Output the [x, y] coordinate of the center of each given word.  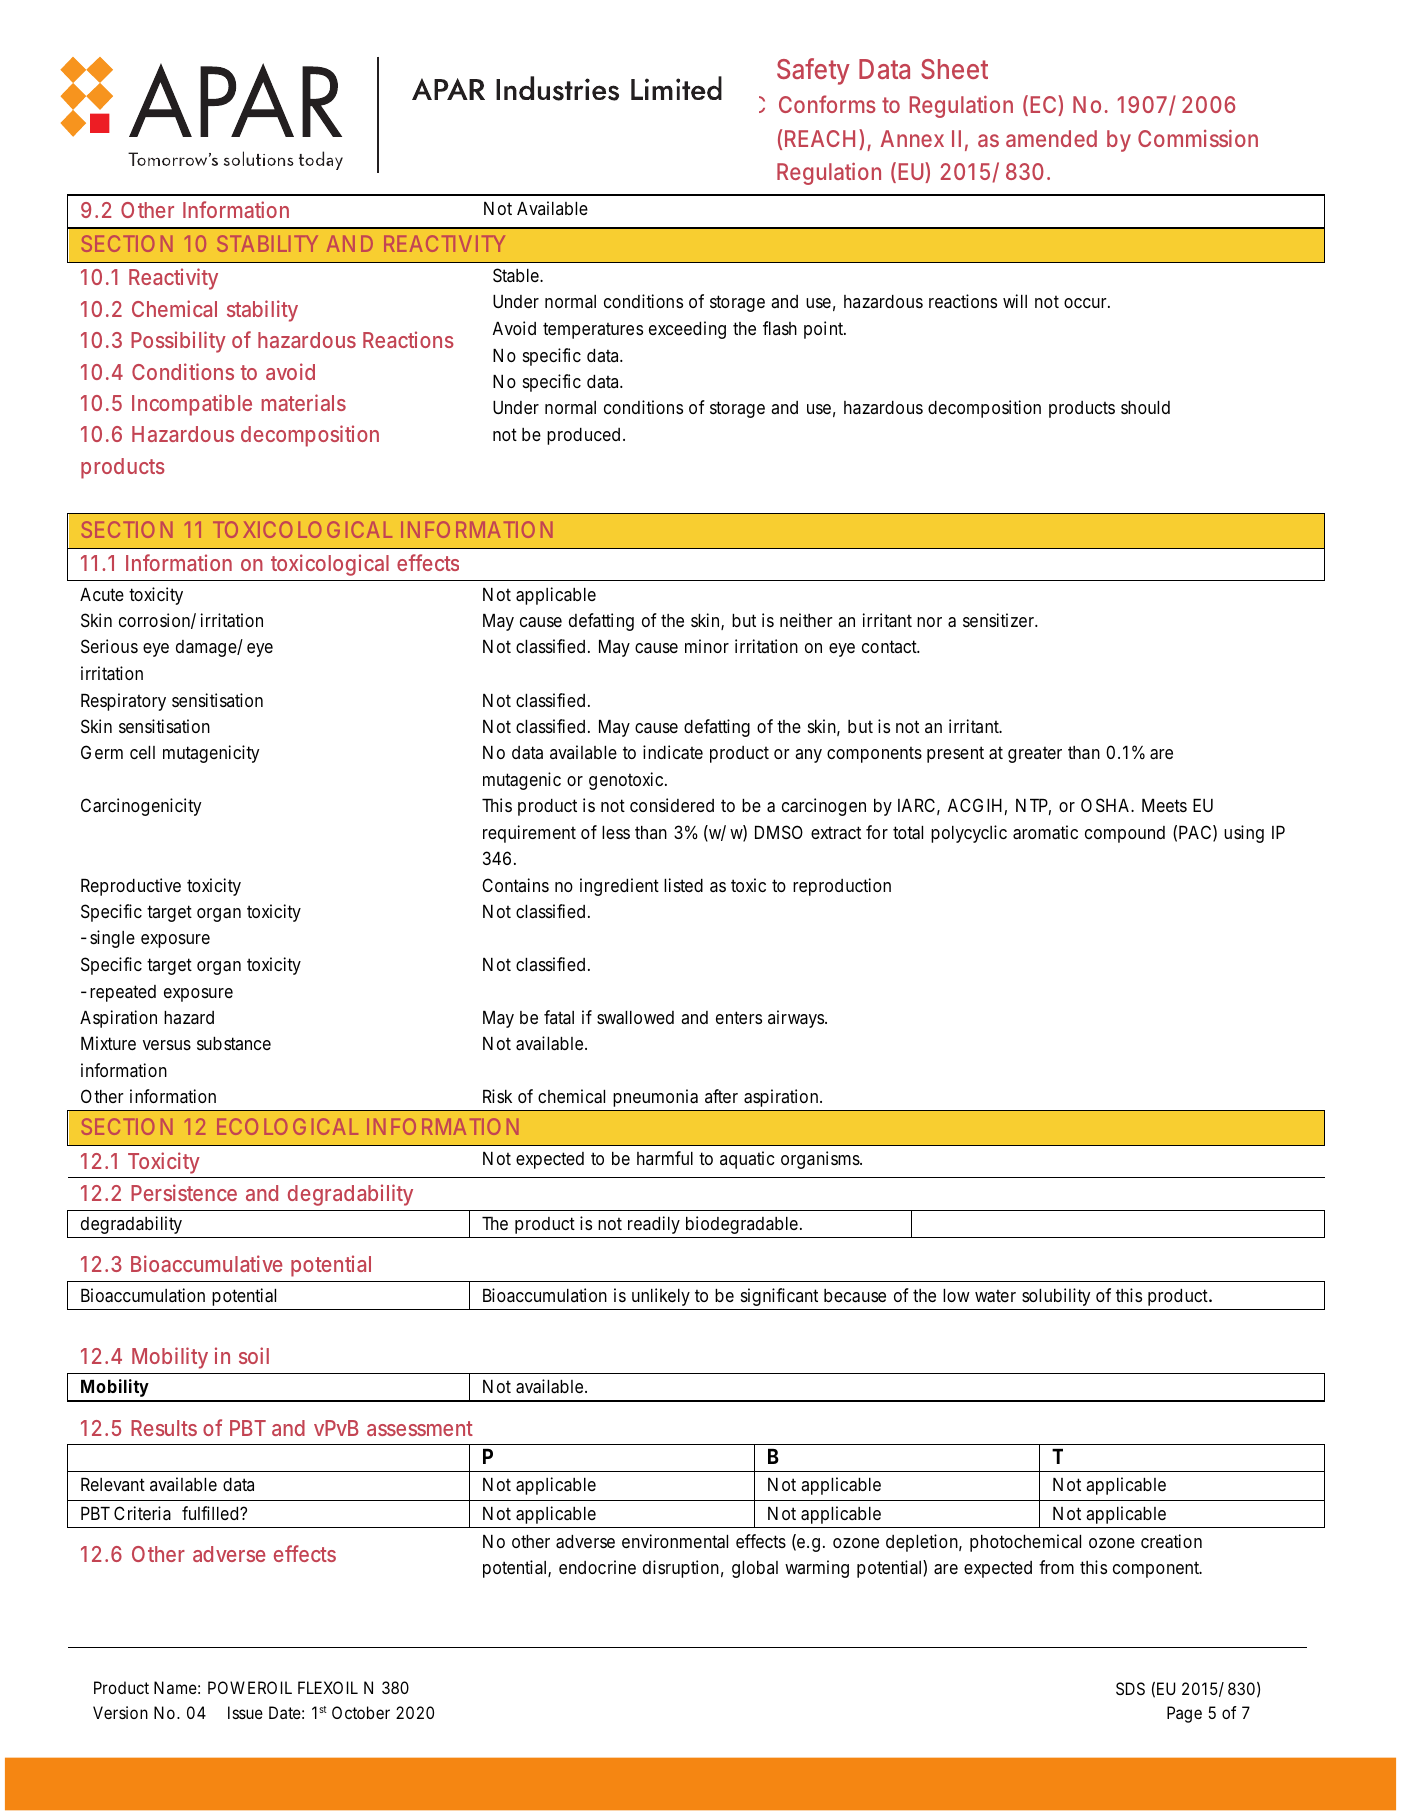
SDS [1130, 1688]
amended [1051, 138]
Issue [245, 1712]
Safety [813, 71]
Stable [518, 275]
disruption [683, 1569]
